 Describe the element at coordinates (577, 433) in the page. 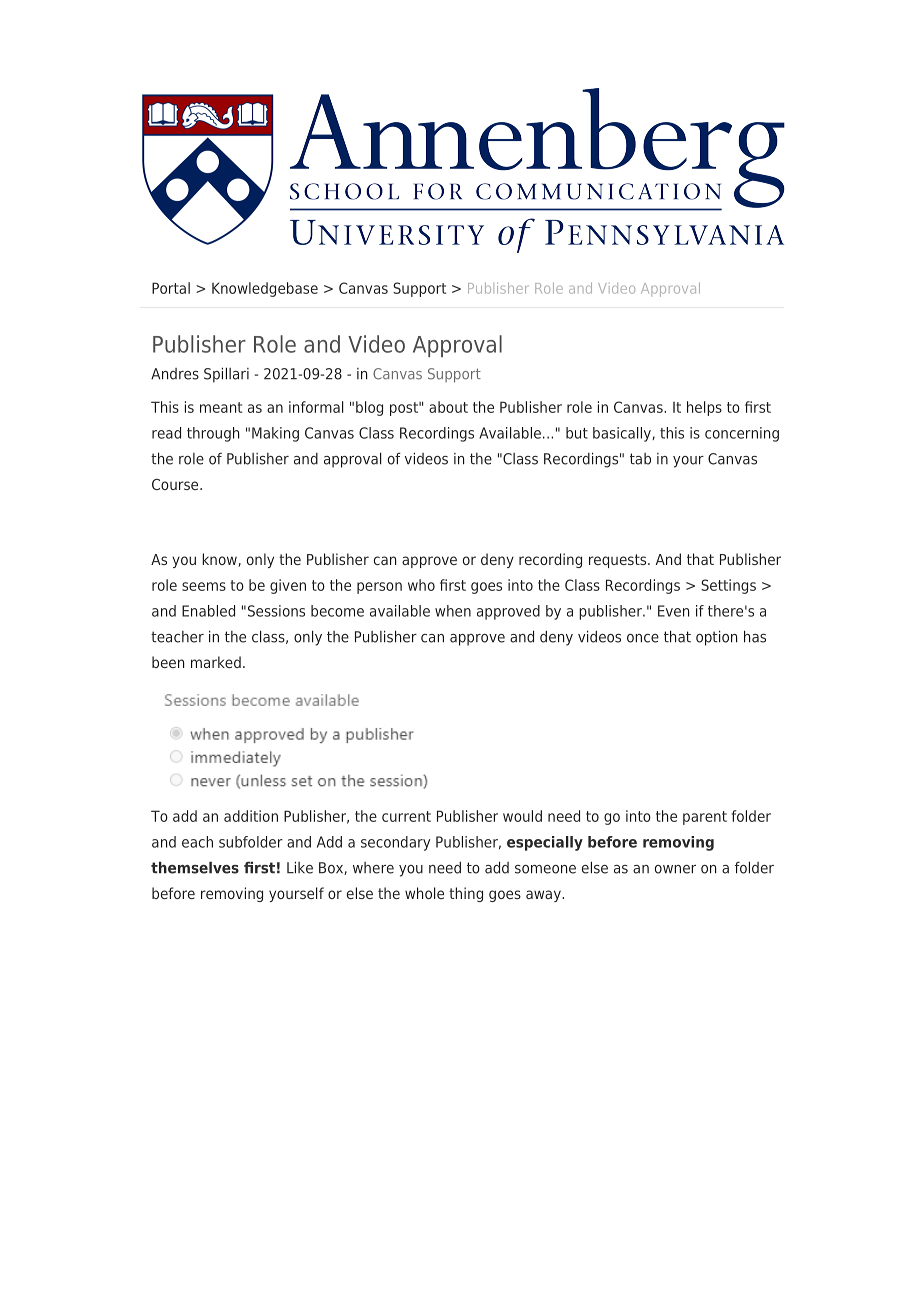

I see `but` at that location.
